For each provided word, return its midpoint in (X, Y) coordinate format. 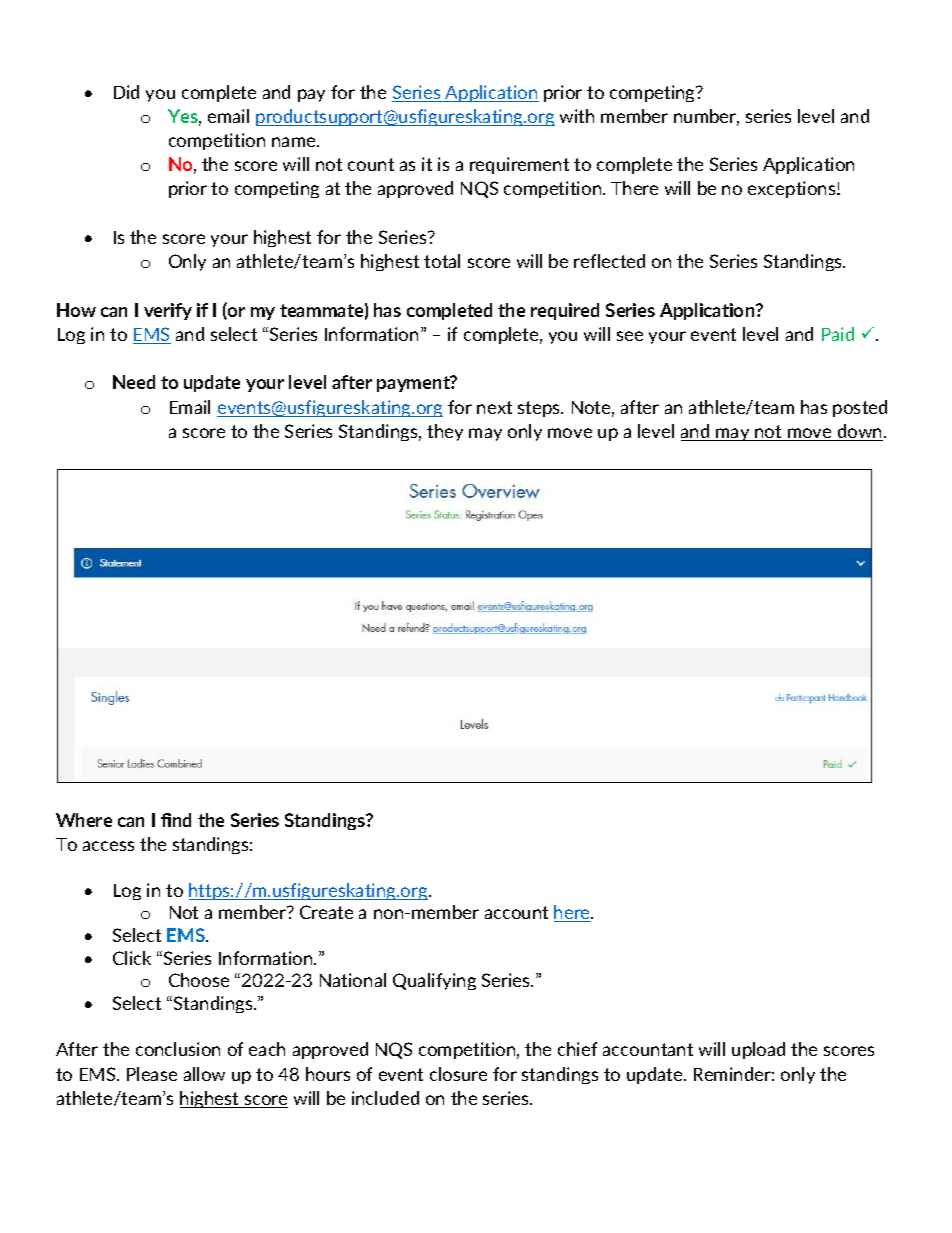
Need (134, 382)
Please (152, 1074)
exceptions (793, 189)
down (860, 432)
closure (458, 1074)
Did (126, 92)
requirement (519, 165)
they (445, 432)
